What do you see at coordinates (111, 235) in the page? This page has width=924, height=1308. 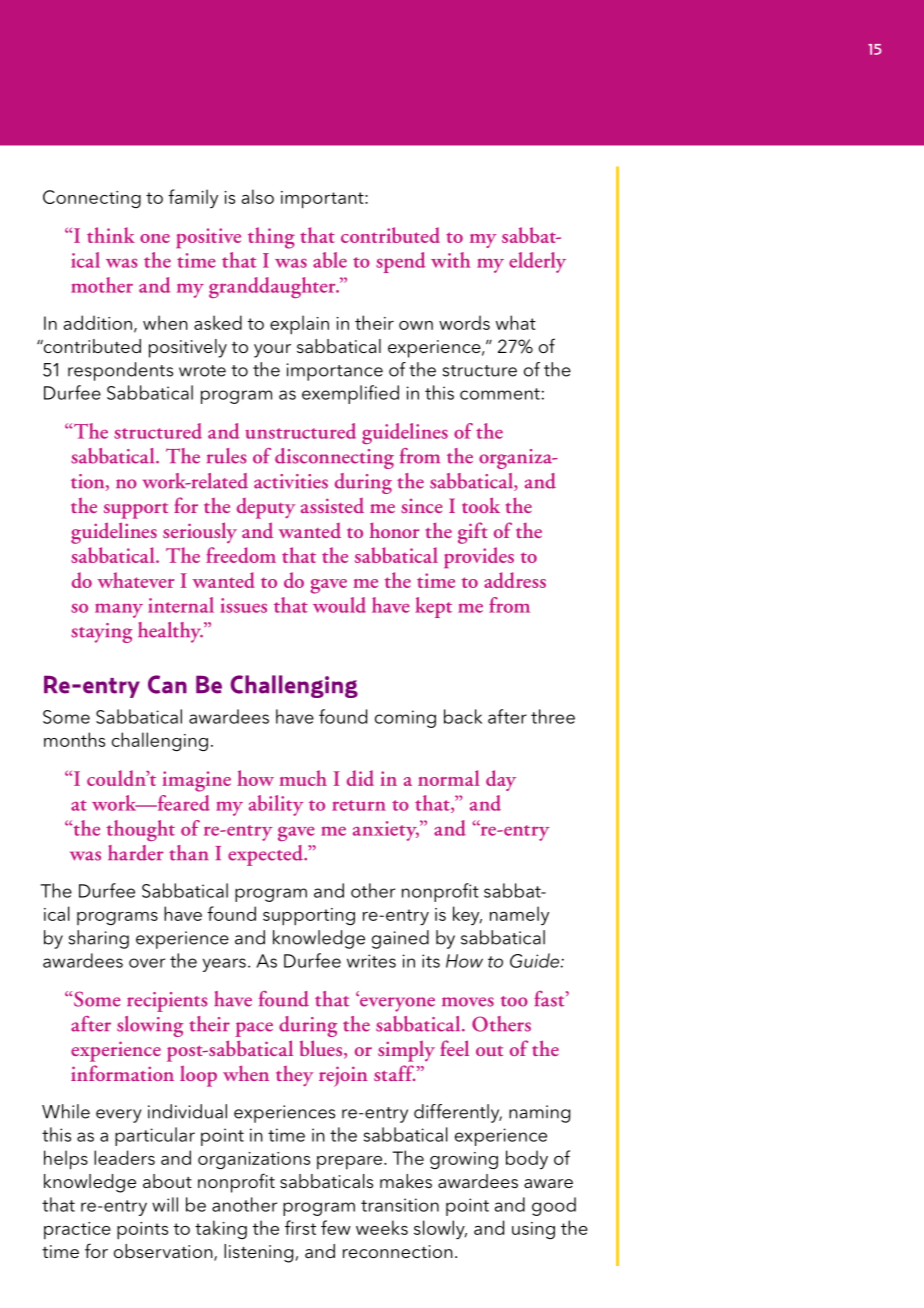 I see `think` at bounding box center [111, 235].
